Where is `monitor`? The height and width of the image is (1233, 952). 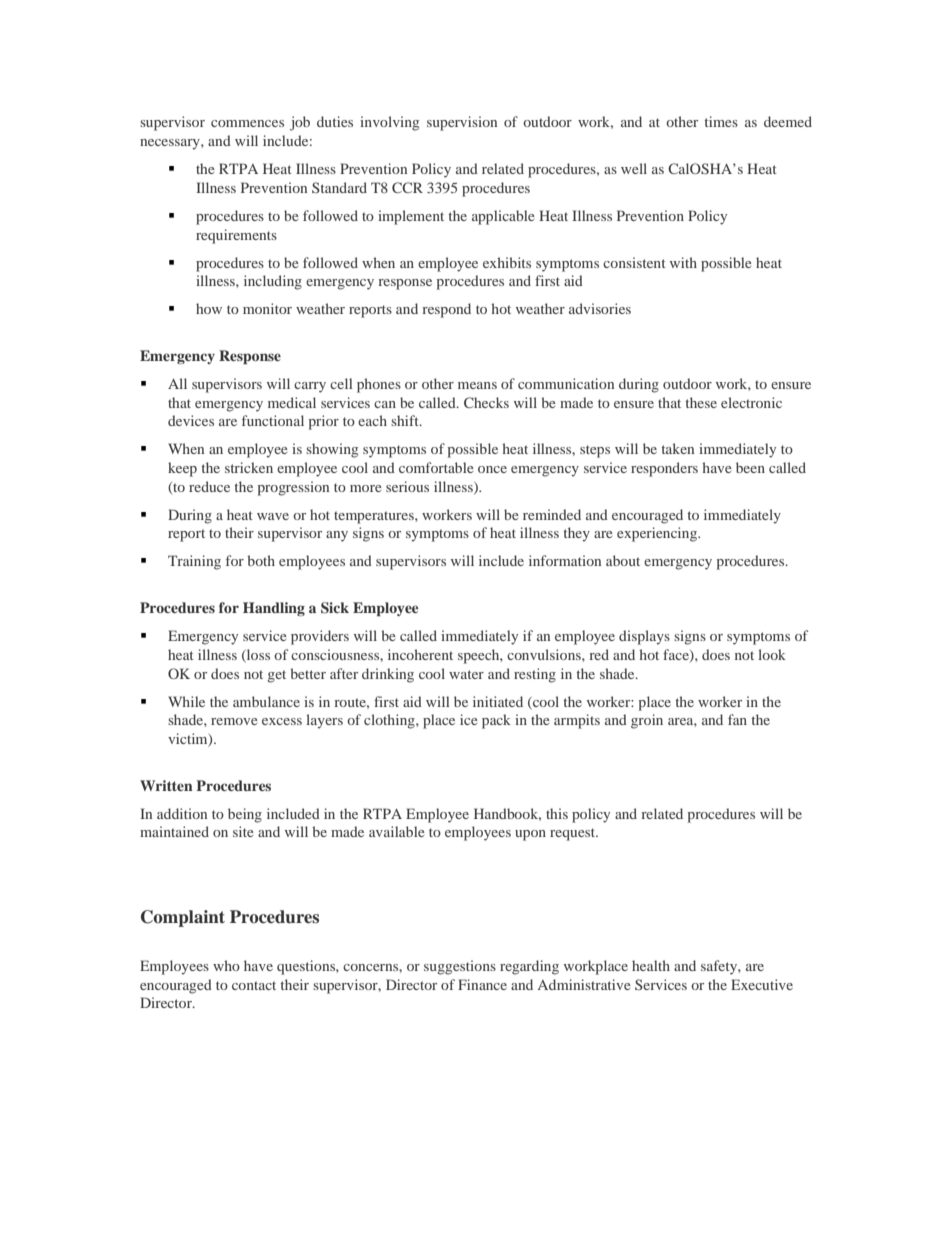 monitor is located at coordinates (267, 308).
